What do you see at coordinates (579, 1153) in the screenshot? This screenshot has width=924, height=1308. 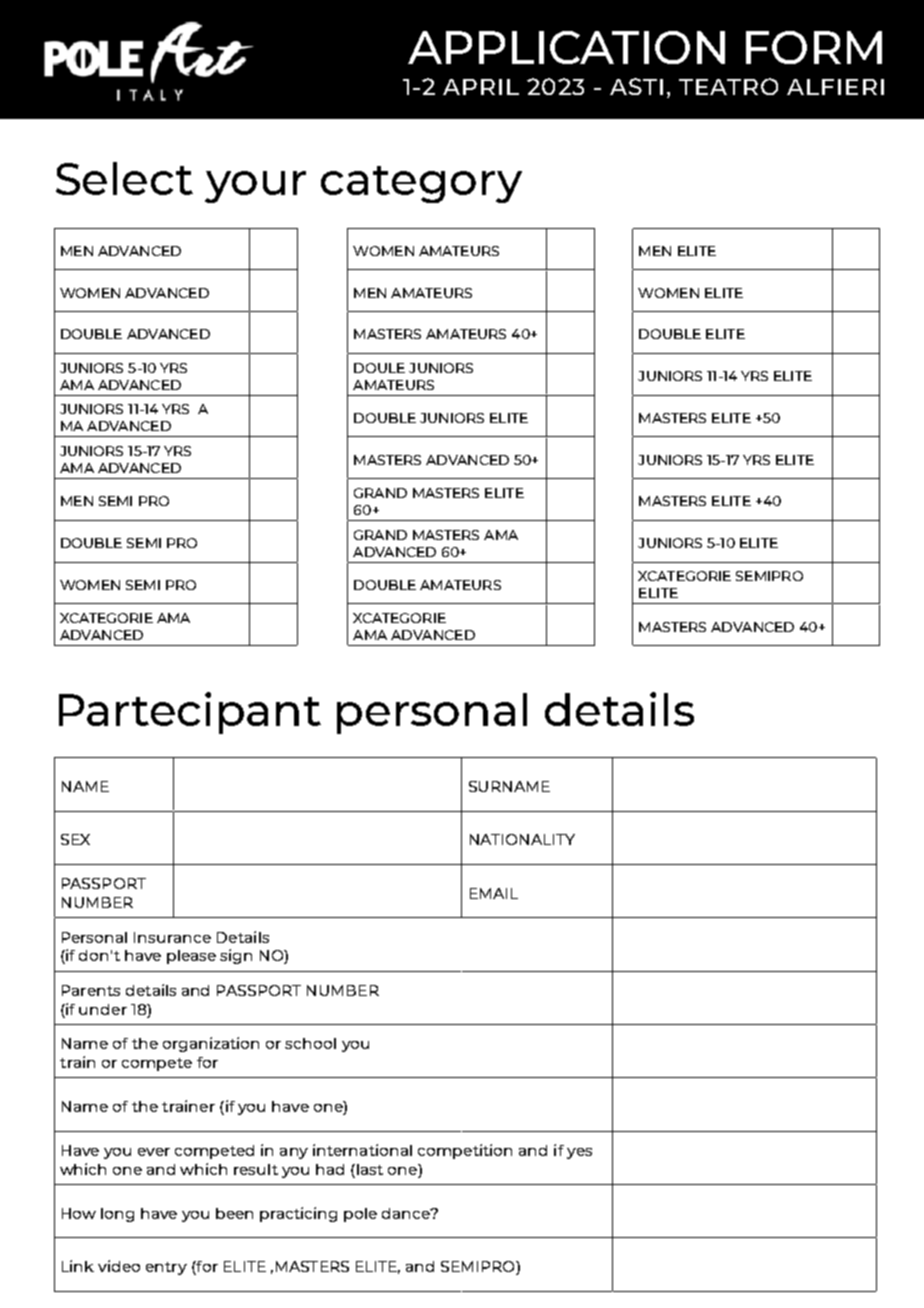 I see `yes` at bounding box center [579, 1153].
